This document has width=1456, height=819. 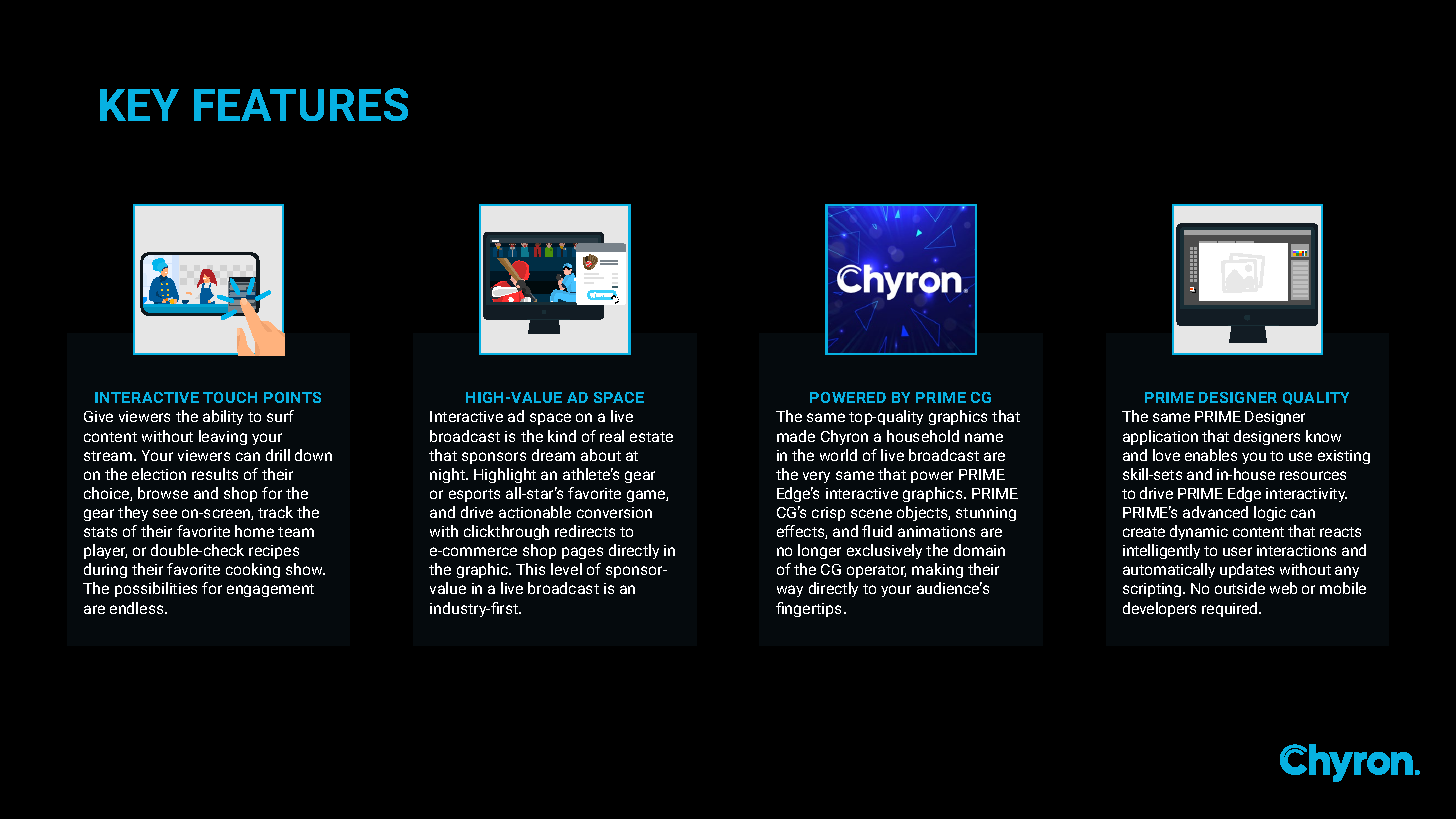 I want to click on engagement, so click(x=270, y=590).
